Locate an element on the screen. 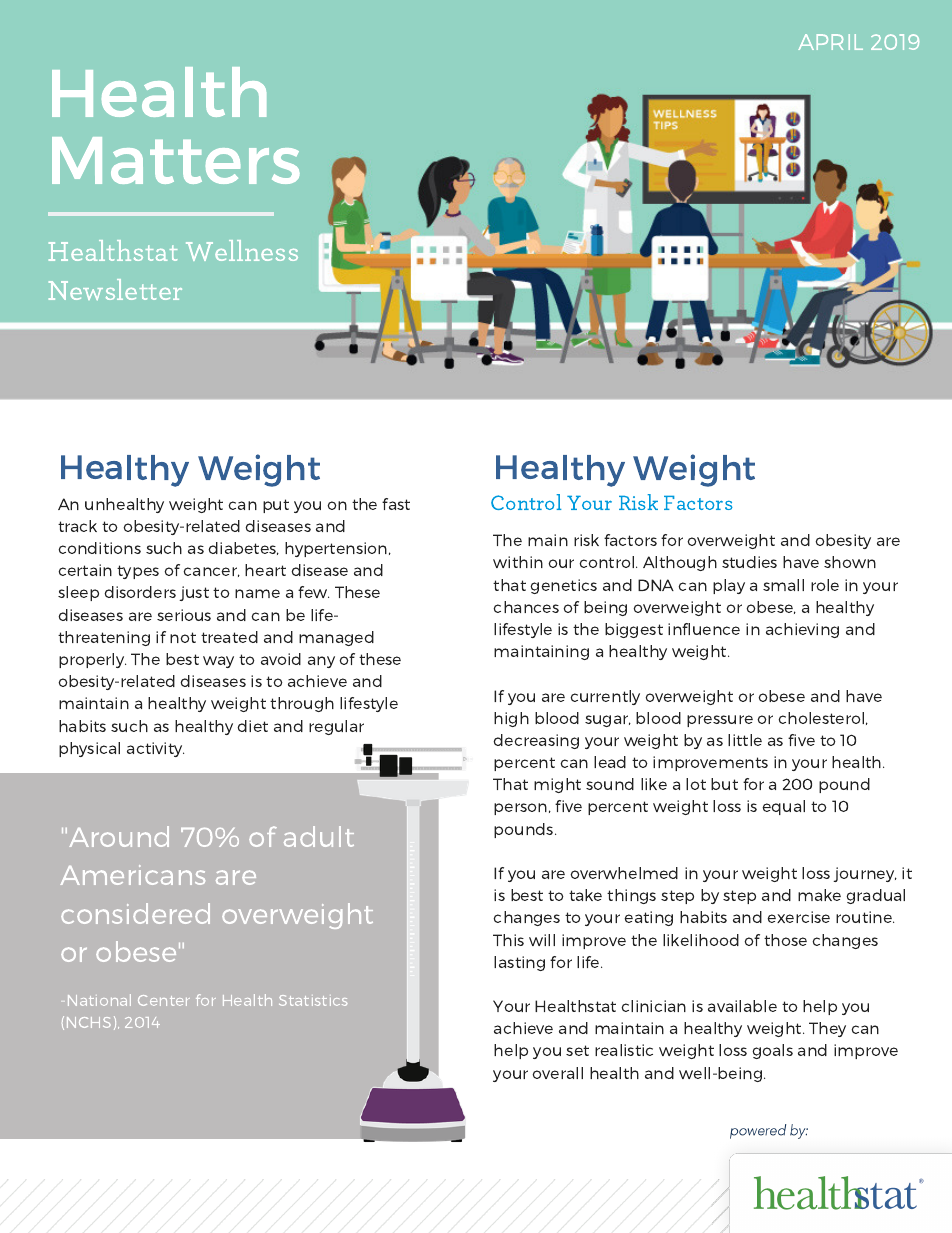 This screenshot has width=952, height=1233. activity is located at coordinates (155, 749).
